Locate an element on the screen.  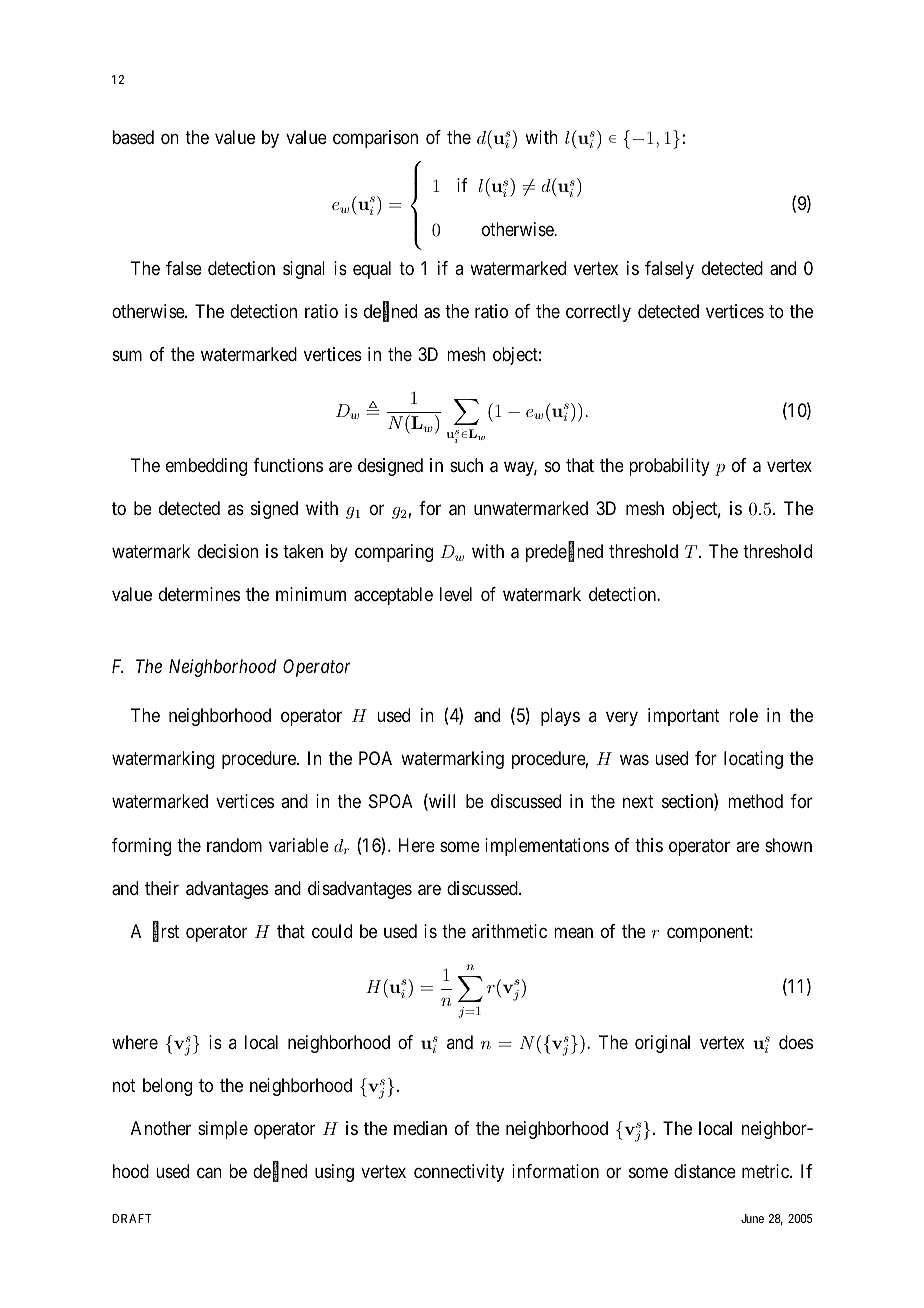
based is located at coordinates (133, 137).
